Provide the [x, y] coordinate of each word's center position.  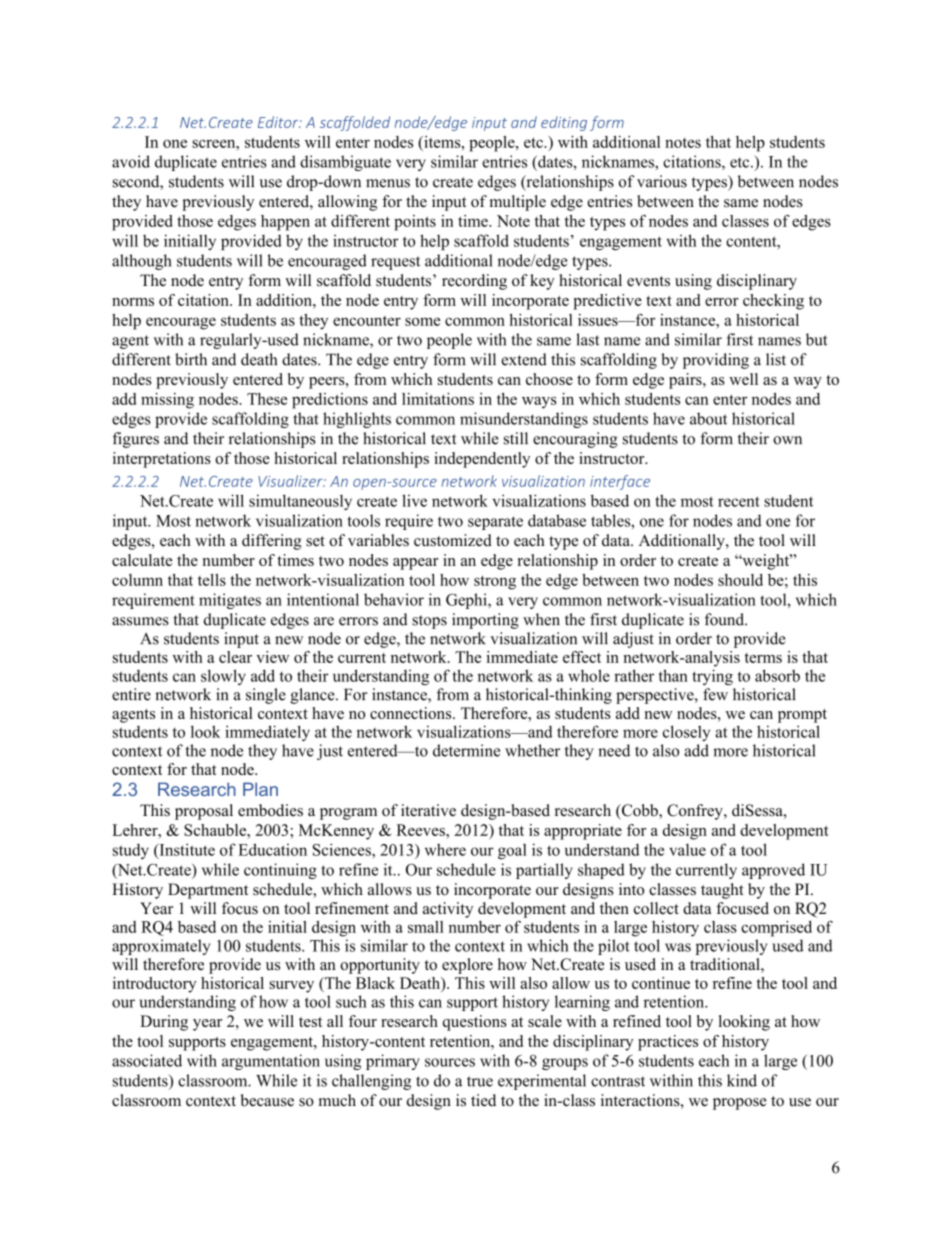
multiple [518, 203]
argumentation [271, 1062]
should [740, 580]
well [743, 379]
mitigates [230, 601]
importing [485, 621]
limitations [438, 399]
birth [191, 359]
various [662, 181]
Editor [279, 122]
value [687, 849]
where [445, 850]
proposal [204, 812]
